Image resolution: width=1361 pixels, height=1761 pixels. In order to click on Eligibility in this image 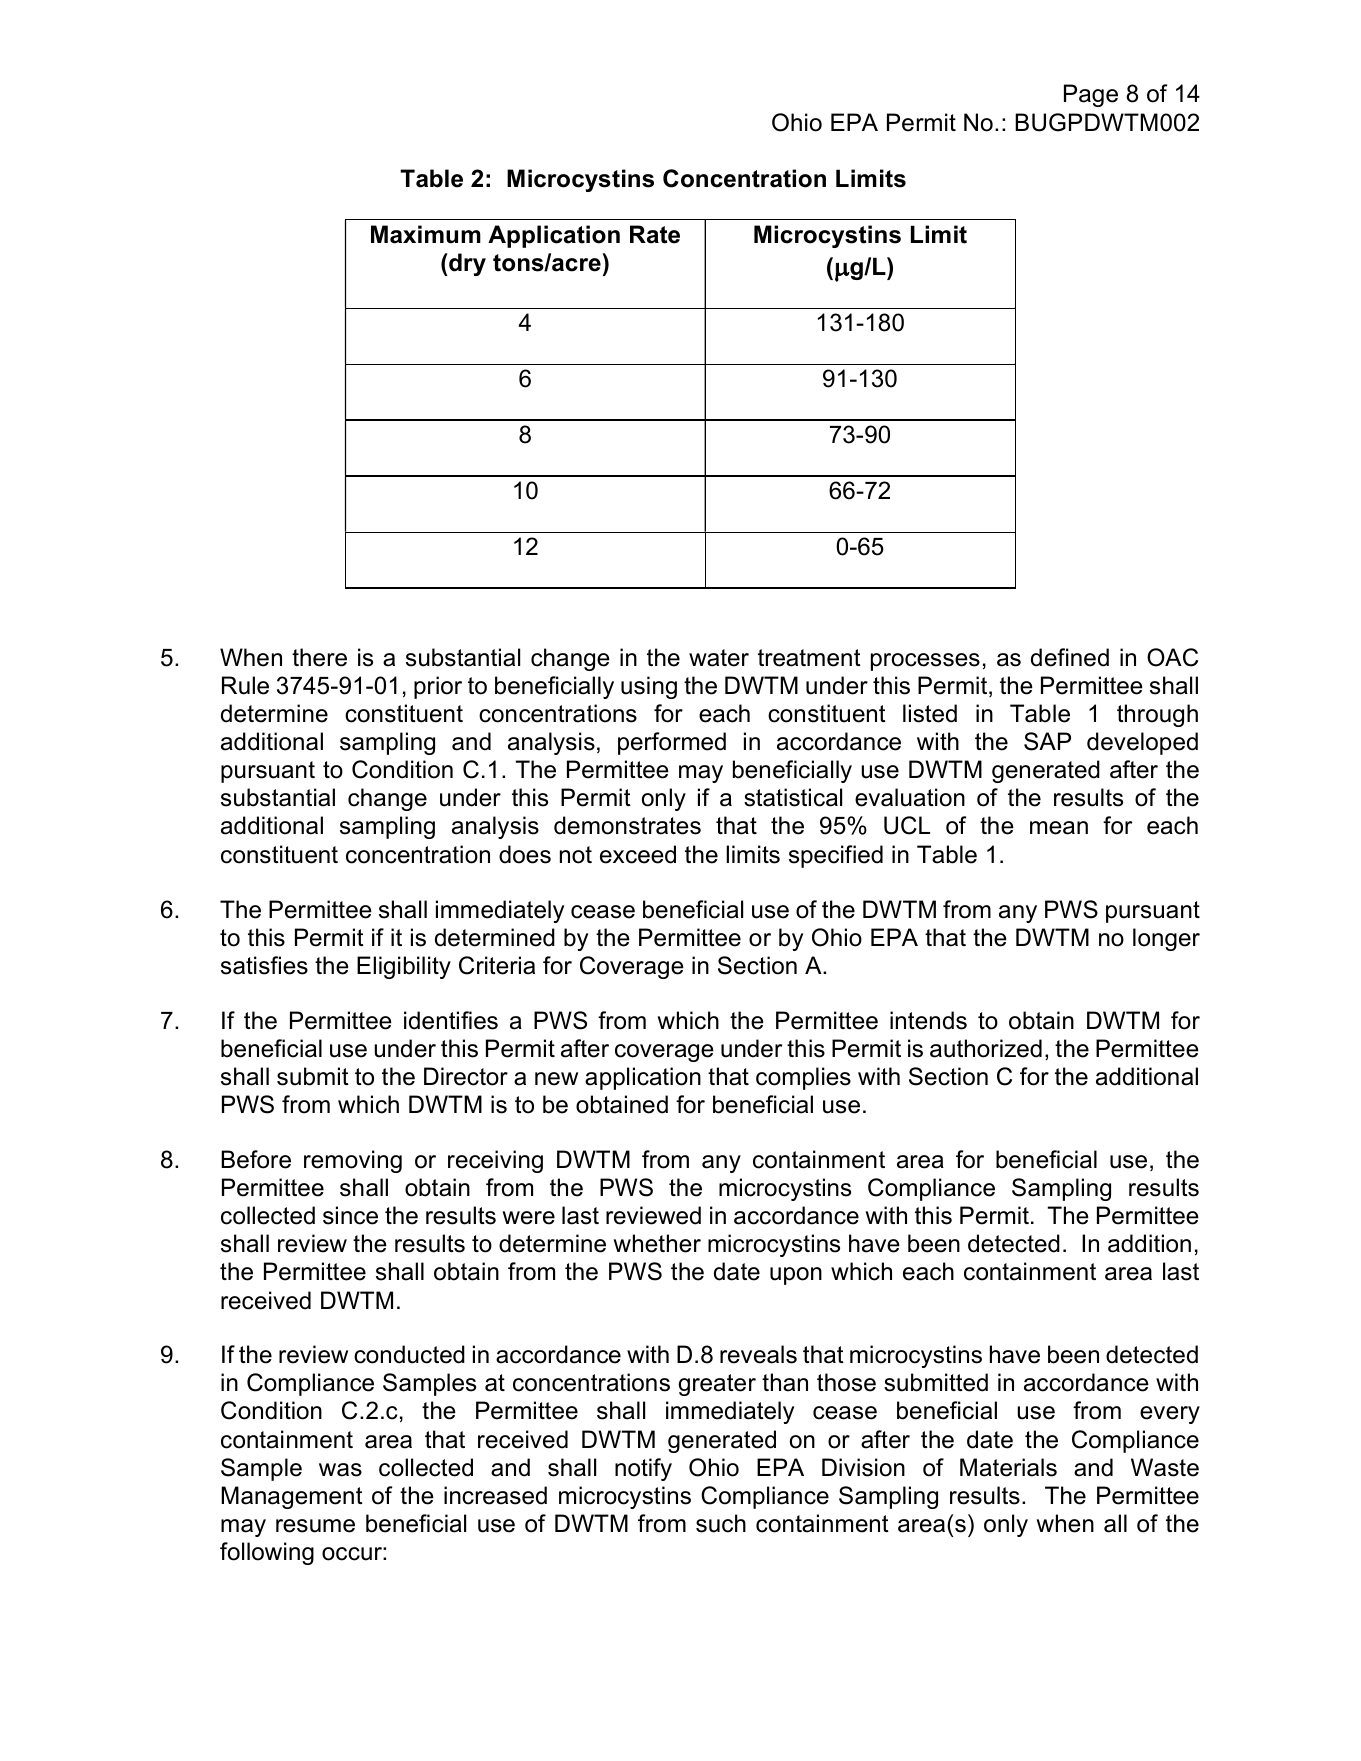, I will do `click(404, 967)`.
